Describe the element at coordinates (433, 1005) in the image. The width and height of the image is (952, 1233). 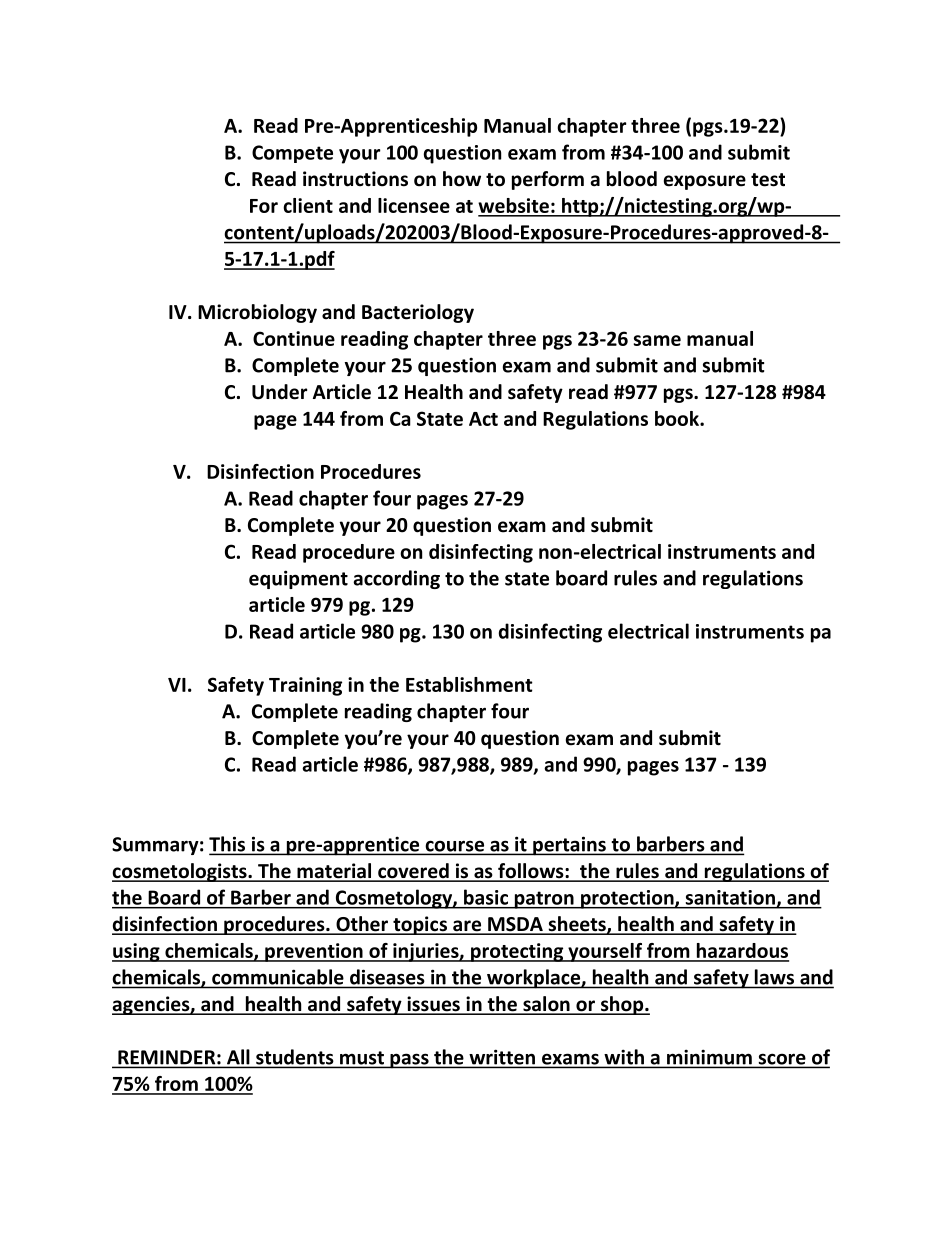
I see `issues` at that location.
